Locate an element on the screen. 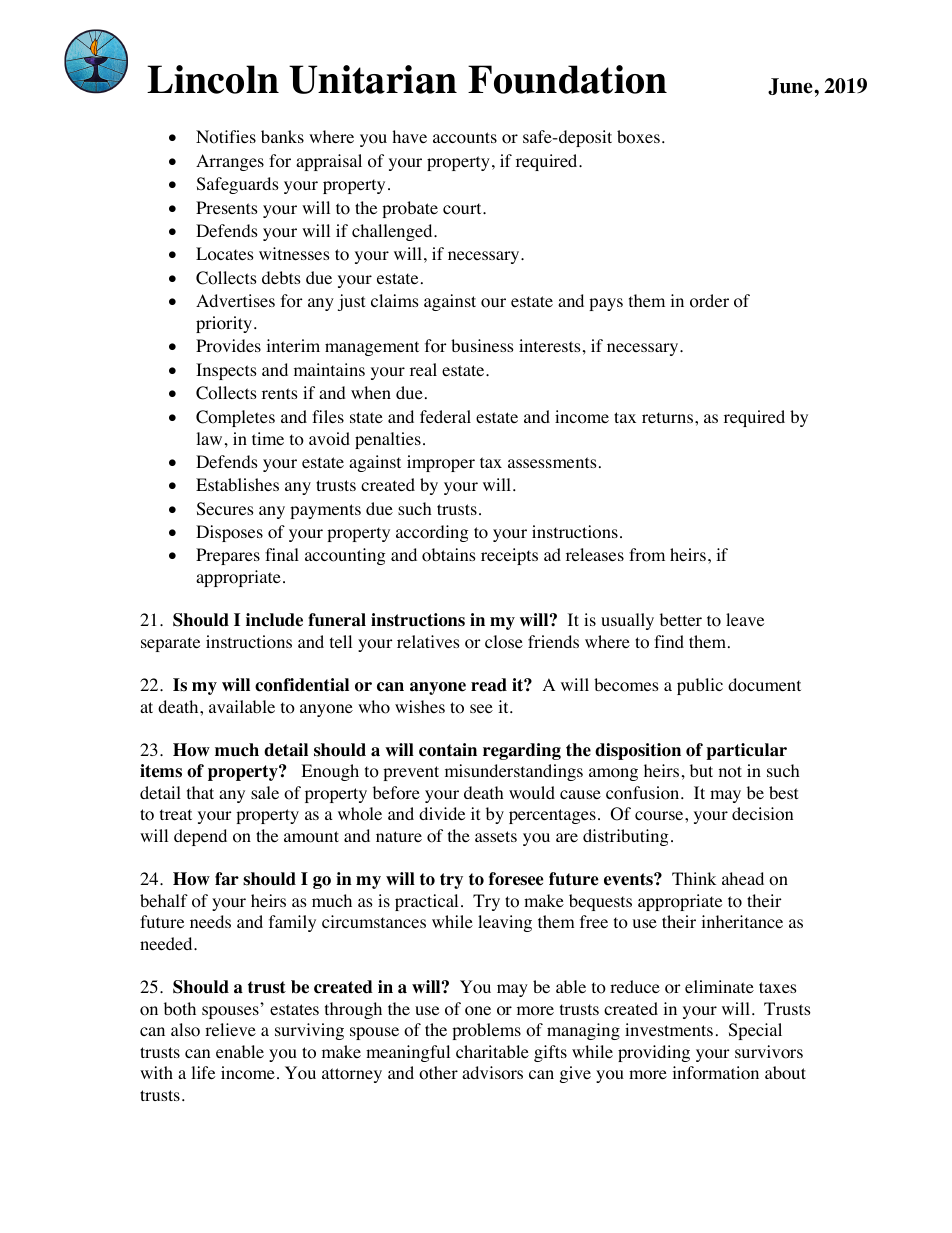  public is located at coordinates (700, 686).
